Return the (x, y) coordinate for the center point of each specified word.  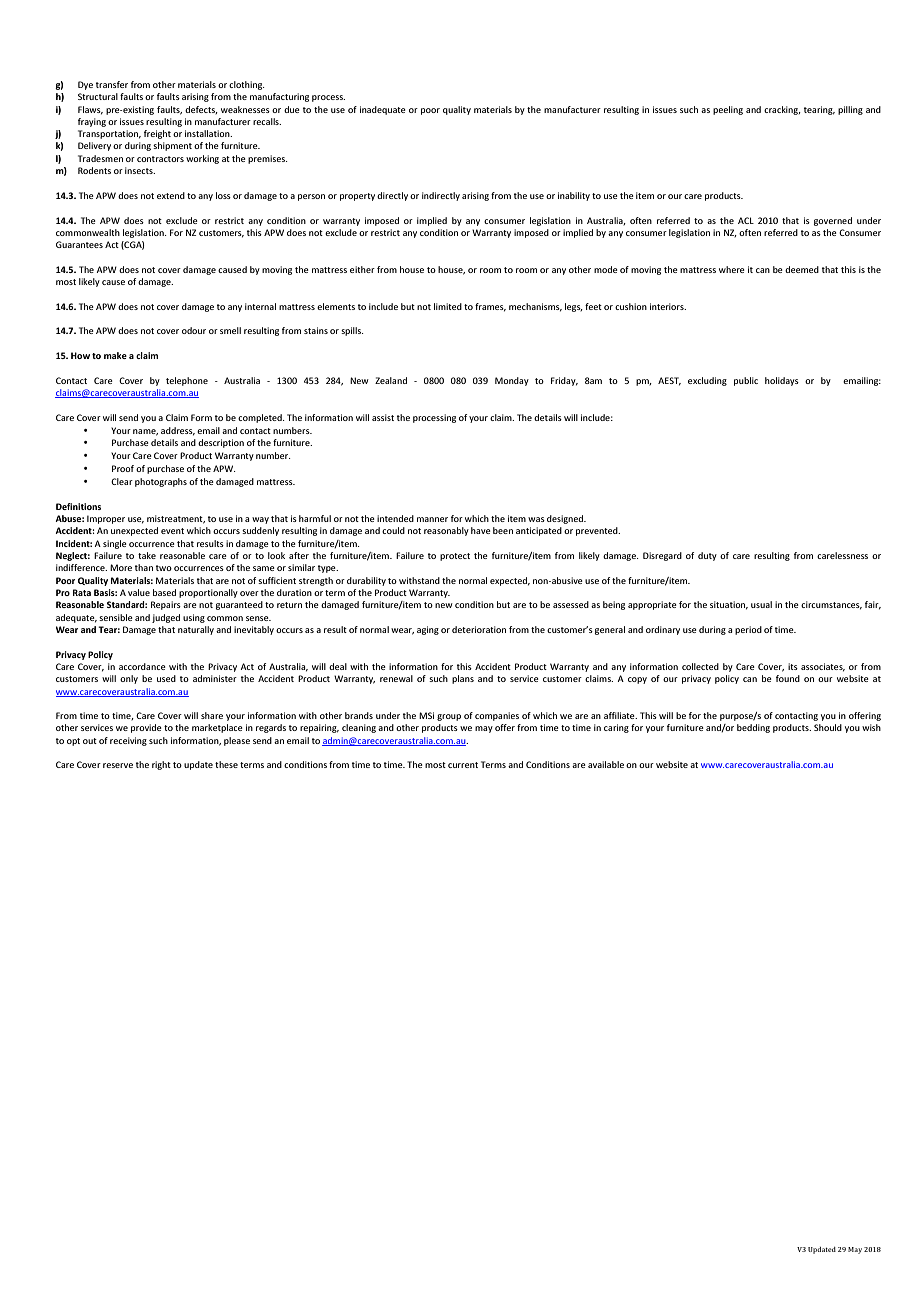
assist (383, 417)
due (292, 109)
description (221, 443)
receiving (128, 741)
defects (201, 110)
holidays (782, 381)
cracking (782, 110)
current (463, 765)
